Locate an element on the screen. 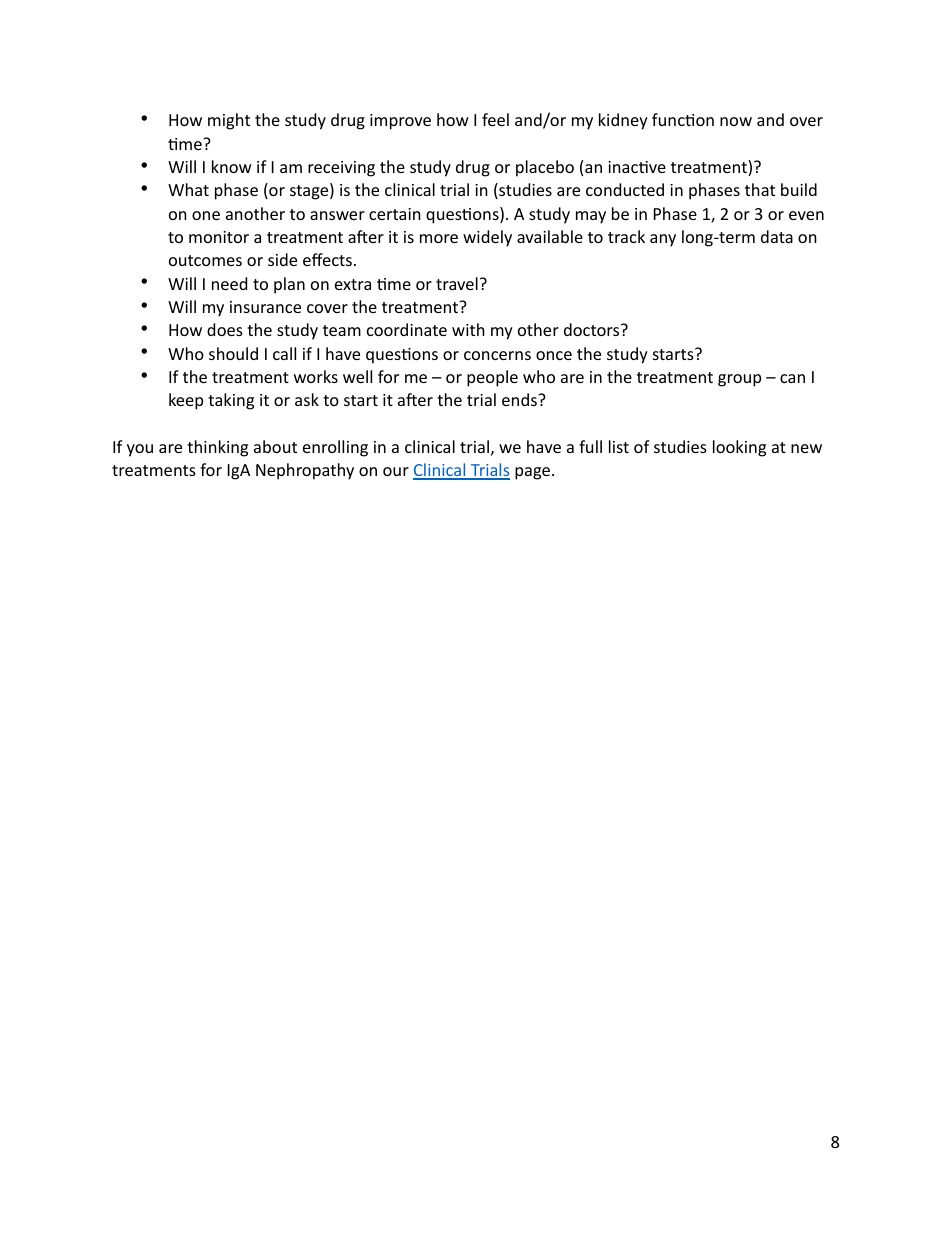 The image size is (952, 1233). page is located at coordinates (534, 473).
